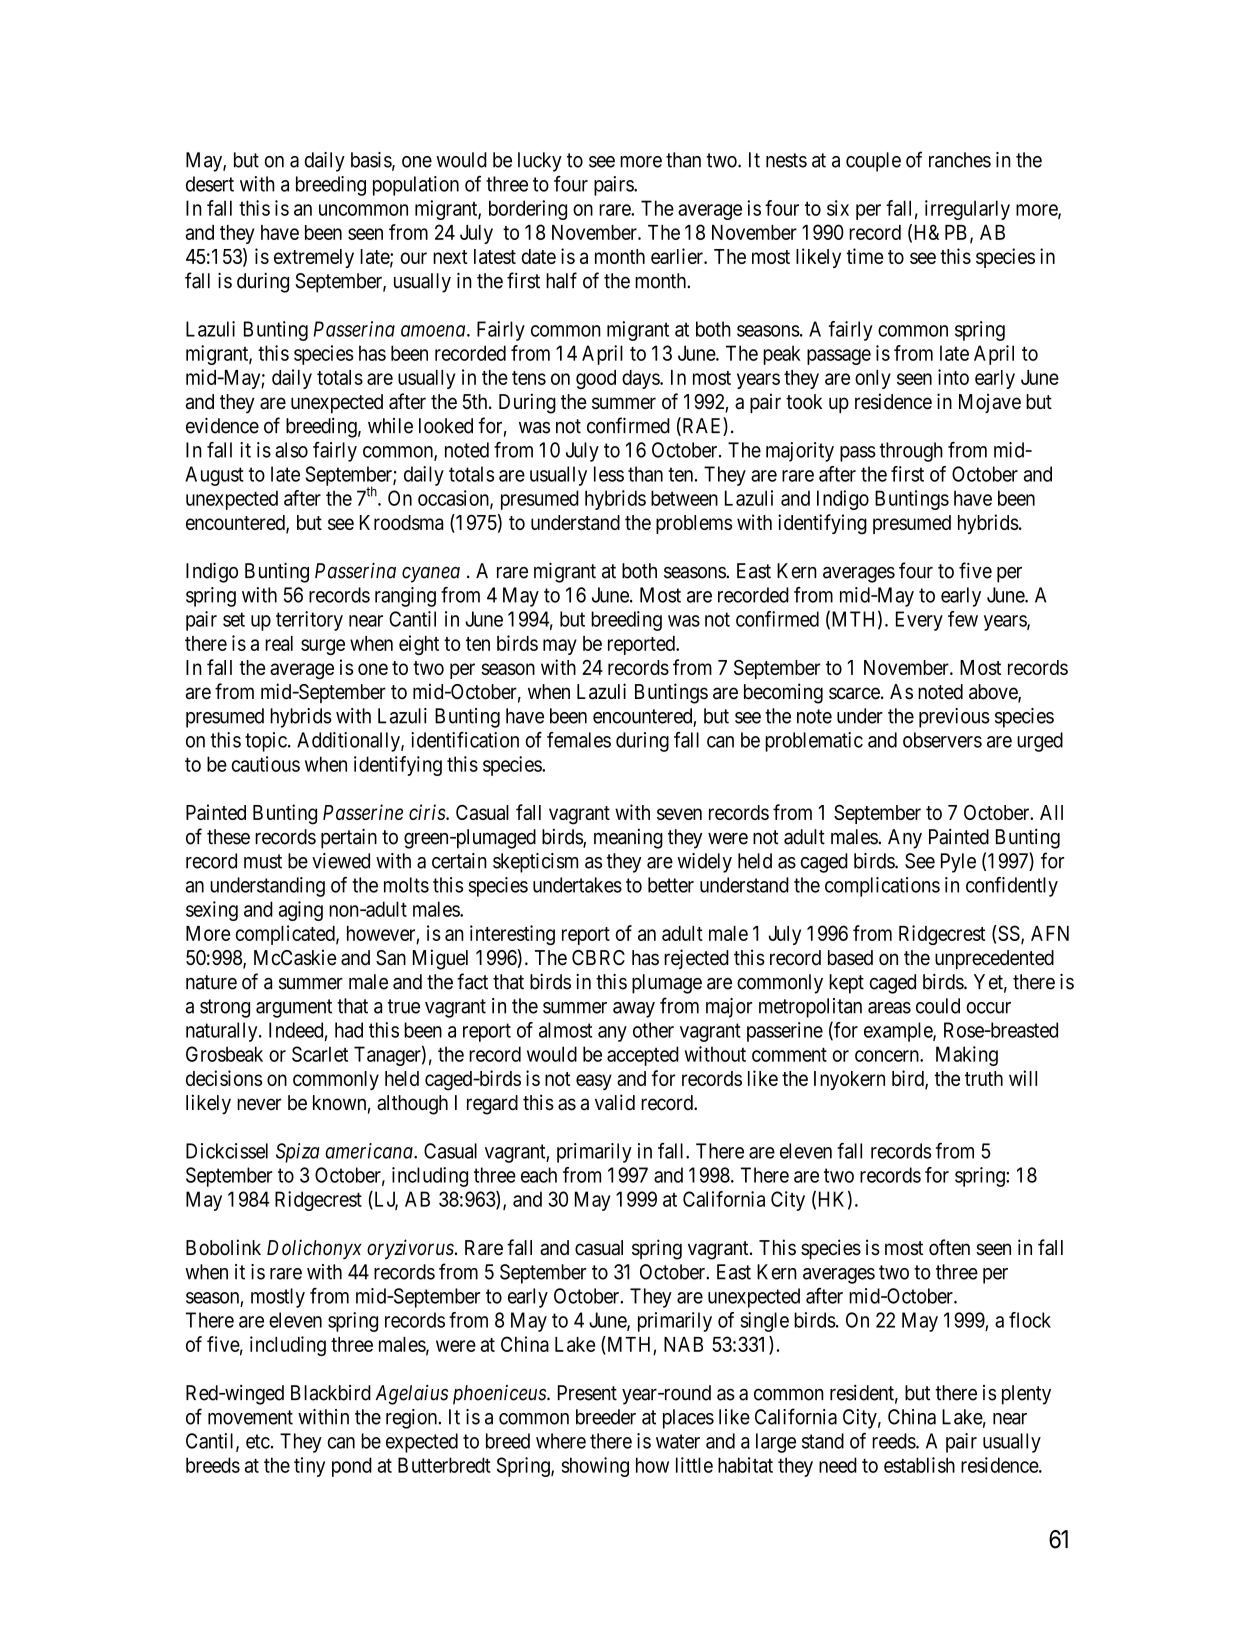  What do you see at coordinates (994, 959) in the document?
I see `unprecedented` at bounding box center [994, 959].
